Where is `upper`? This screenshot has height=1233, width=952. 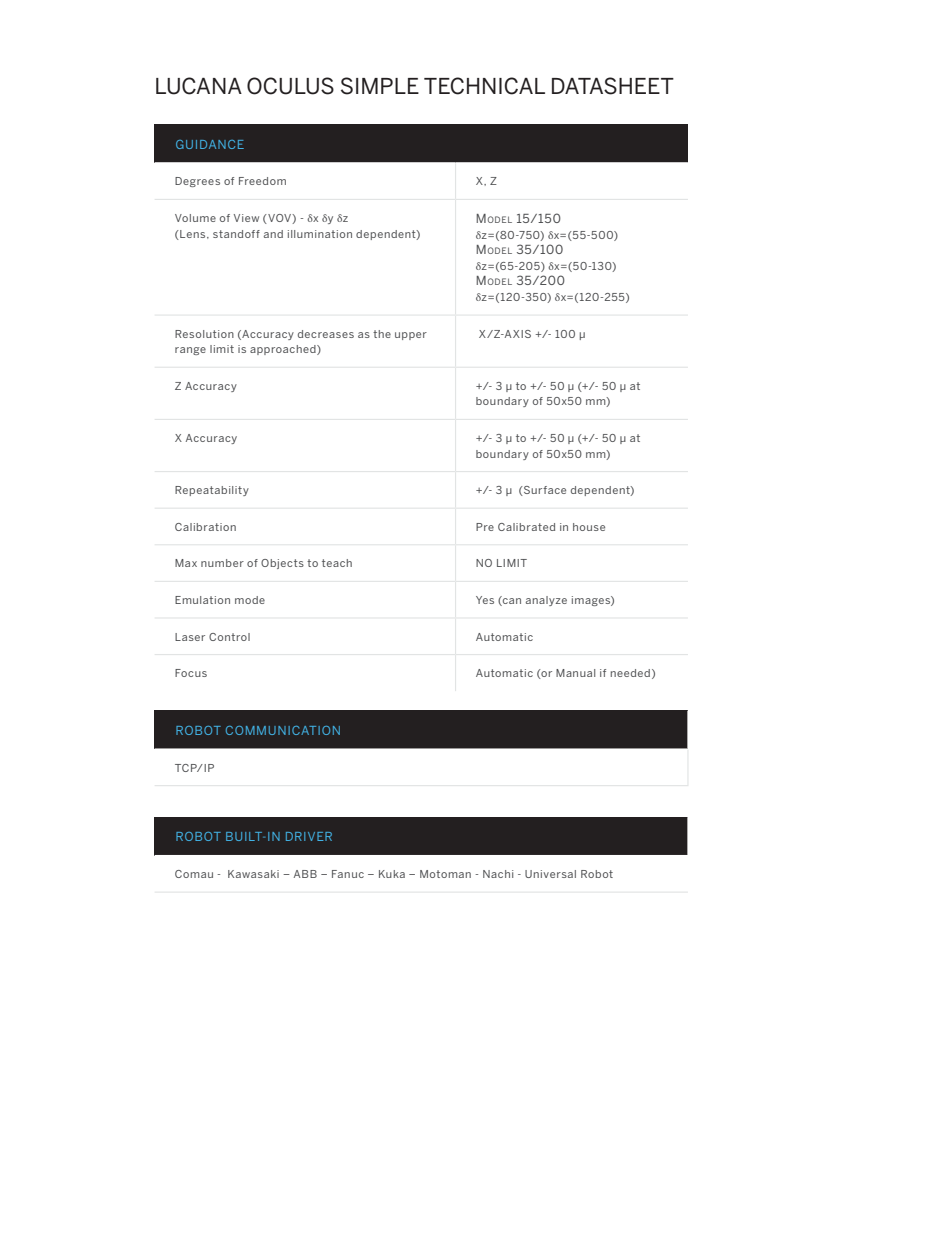 upper is located at coordinates (411, 336).
